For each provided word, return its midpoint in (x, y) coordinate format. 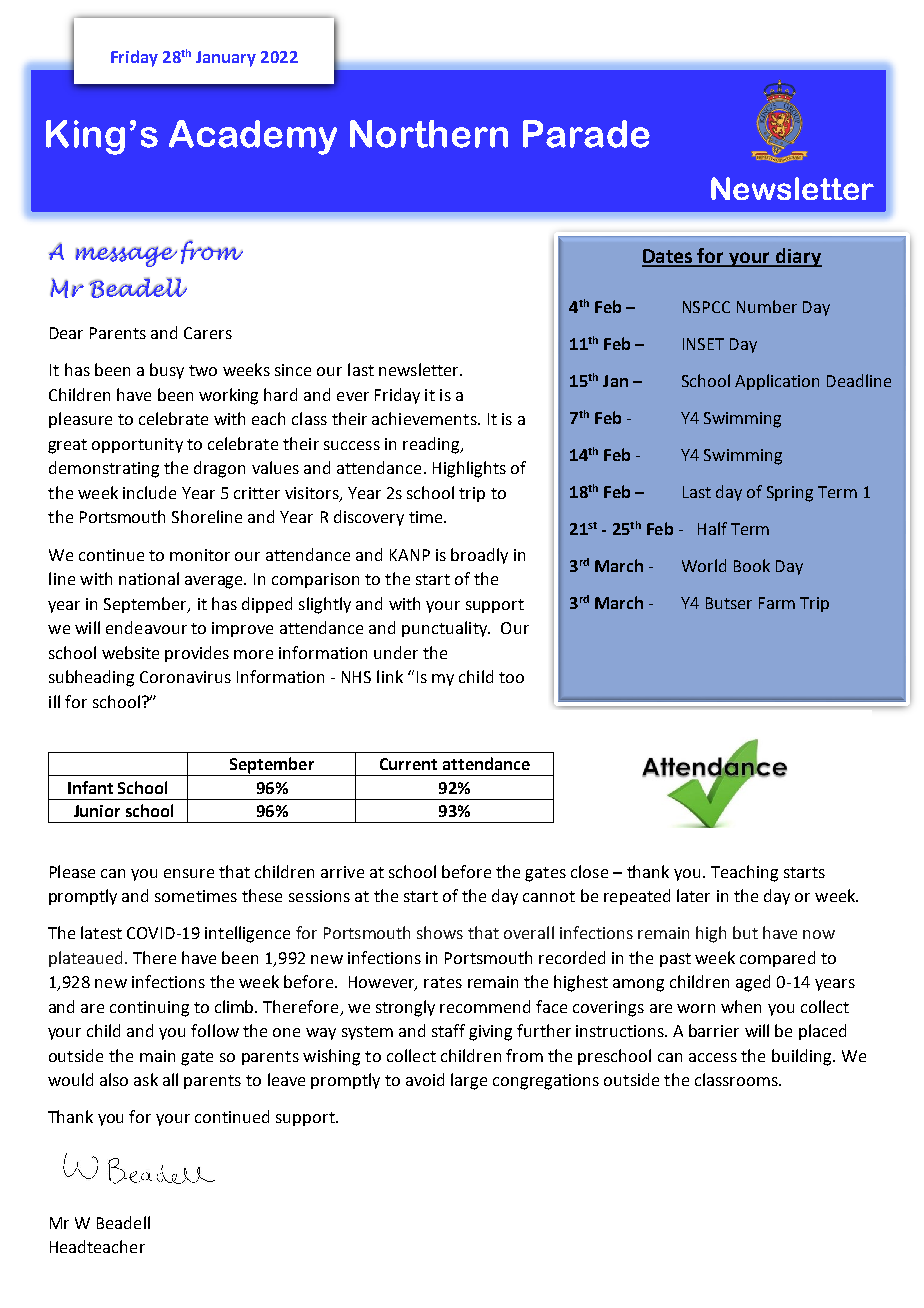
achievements (425, 418)
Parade (586, 134)
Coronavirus (185, 677)
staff (448, 1030)
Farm (777, 603)
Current (408, 764)
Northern (429, 134)
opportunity (137, 445)
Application (777, 382)
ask (146, 1079)
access (713, 1057)
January (226, 59)
